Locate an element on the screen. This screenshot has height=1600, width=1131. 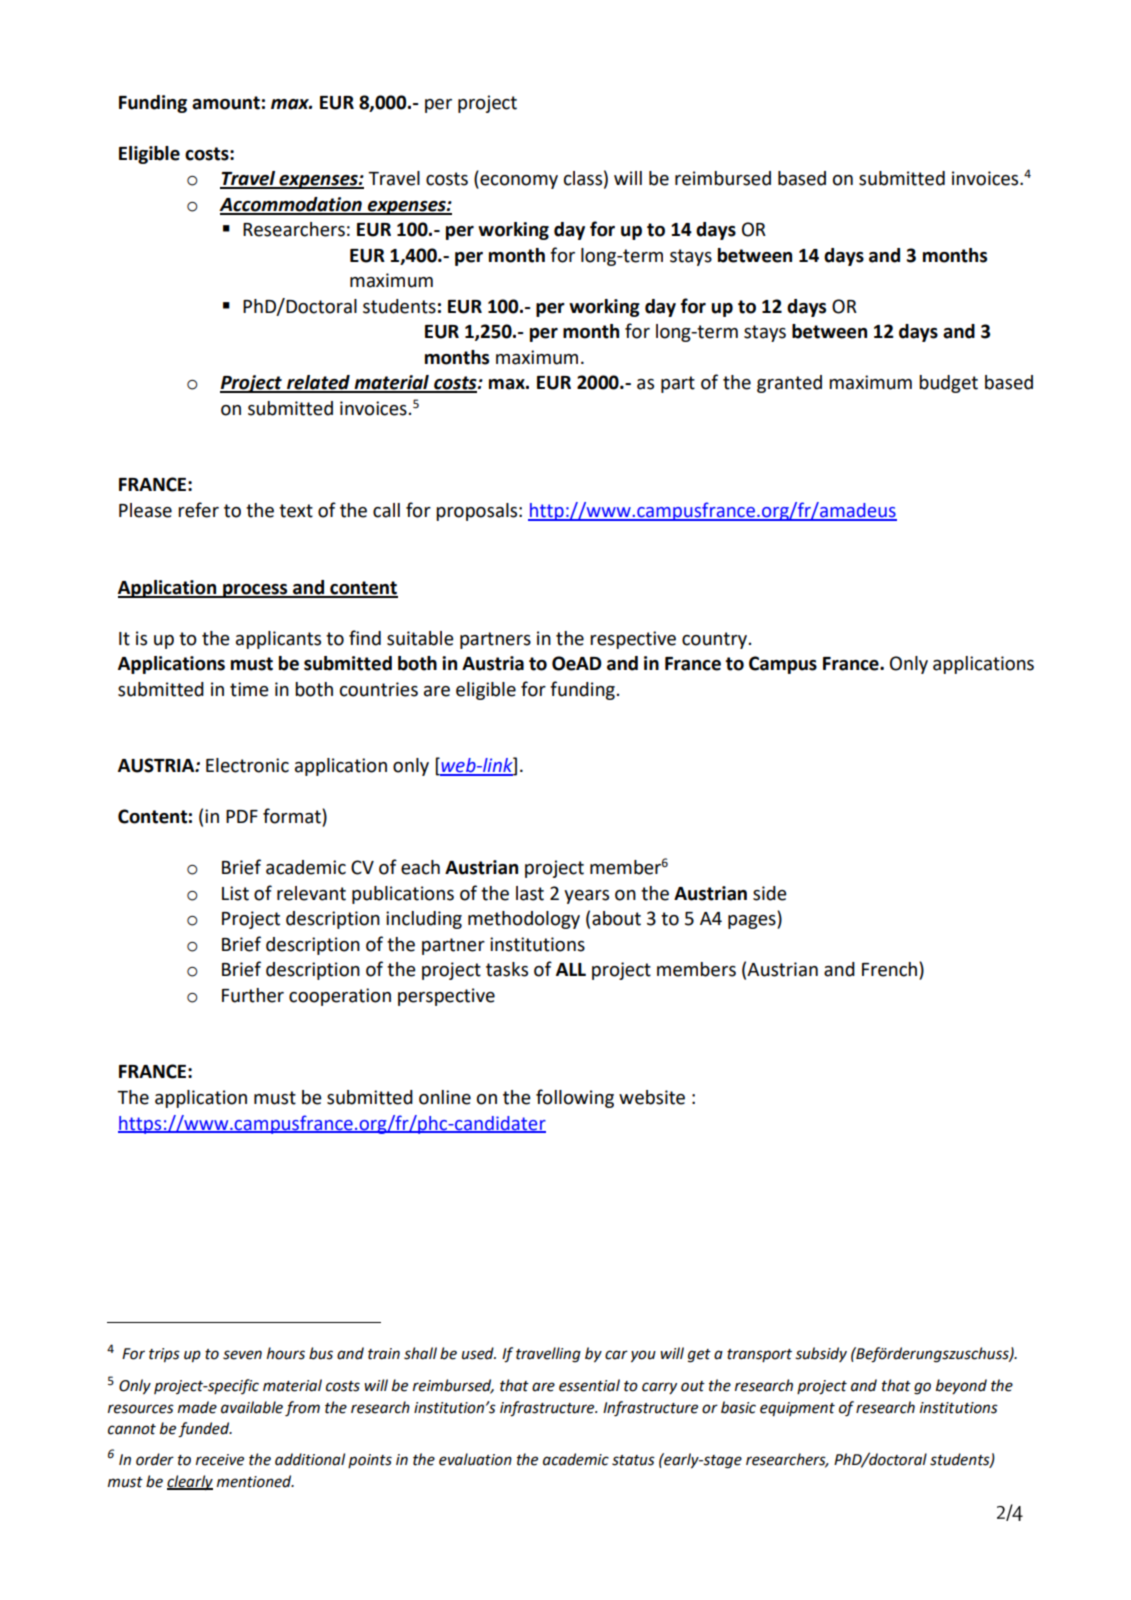
amount is located at coordinates (226, 103).
